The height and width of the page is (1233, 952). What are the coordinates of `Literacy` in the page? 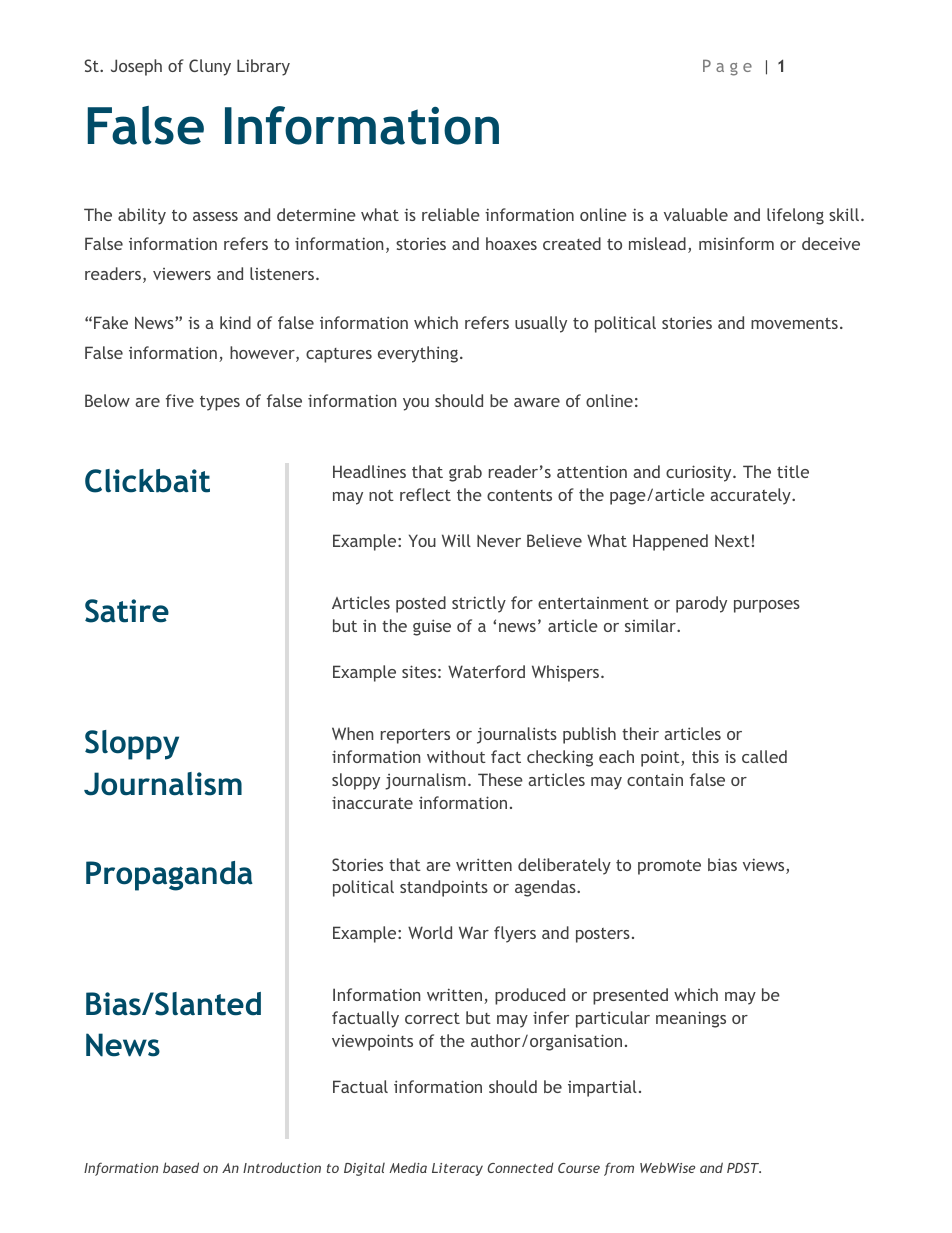 It's located at (457, 1169).
